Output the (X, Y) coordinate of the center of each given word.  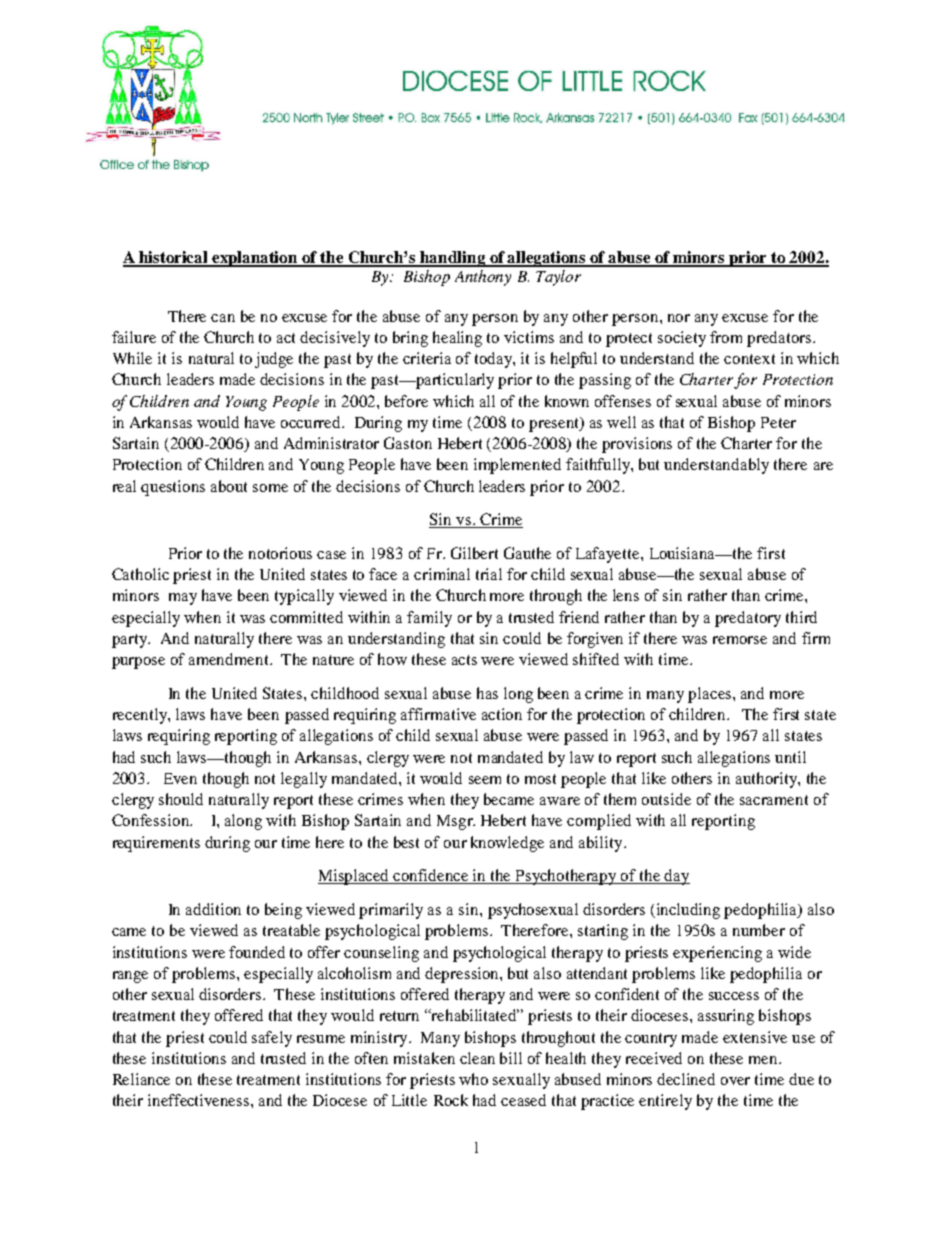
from (726, 337)
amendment (230, 659)
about (229, 486)
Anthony (483, 278)
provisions (637, 445)
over (735, 1081)
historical (174, 258)
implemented (517, 466)
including (687, 911)
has (487, 693)
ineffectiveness (200, 1100)
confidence (431, 876)
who (473, 1079)
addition (213, 909)
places (711, 695)
